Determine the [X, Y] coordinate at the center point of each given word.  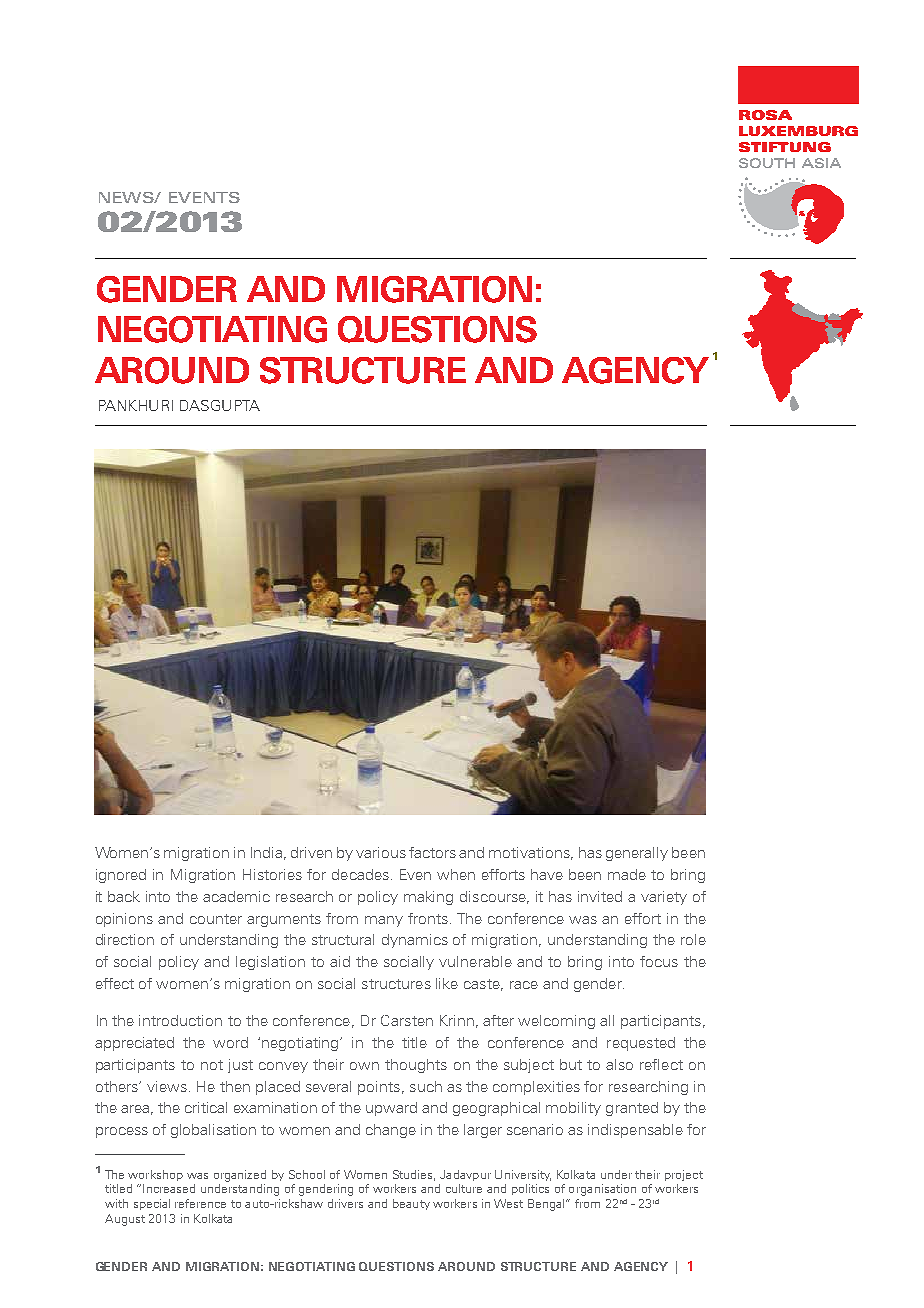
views [167, 1086]
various [381, 852]
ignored [121, 876]
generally [637, 854]
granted [632, 1109]
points [379, 1088]
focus [659, 961]
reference [200, 1203]
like [447, 983]
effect [115, 983]
